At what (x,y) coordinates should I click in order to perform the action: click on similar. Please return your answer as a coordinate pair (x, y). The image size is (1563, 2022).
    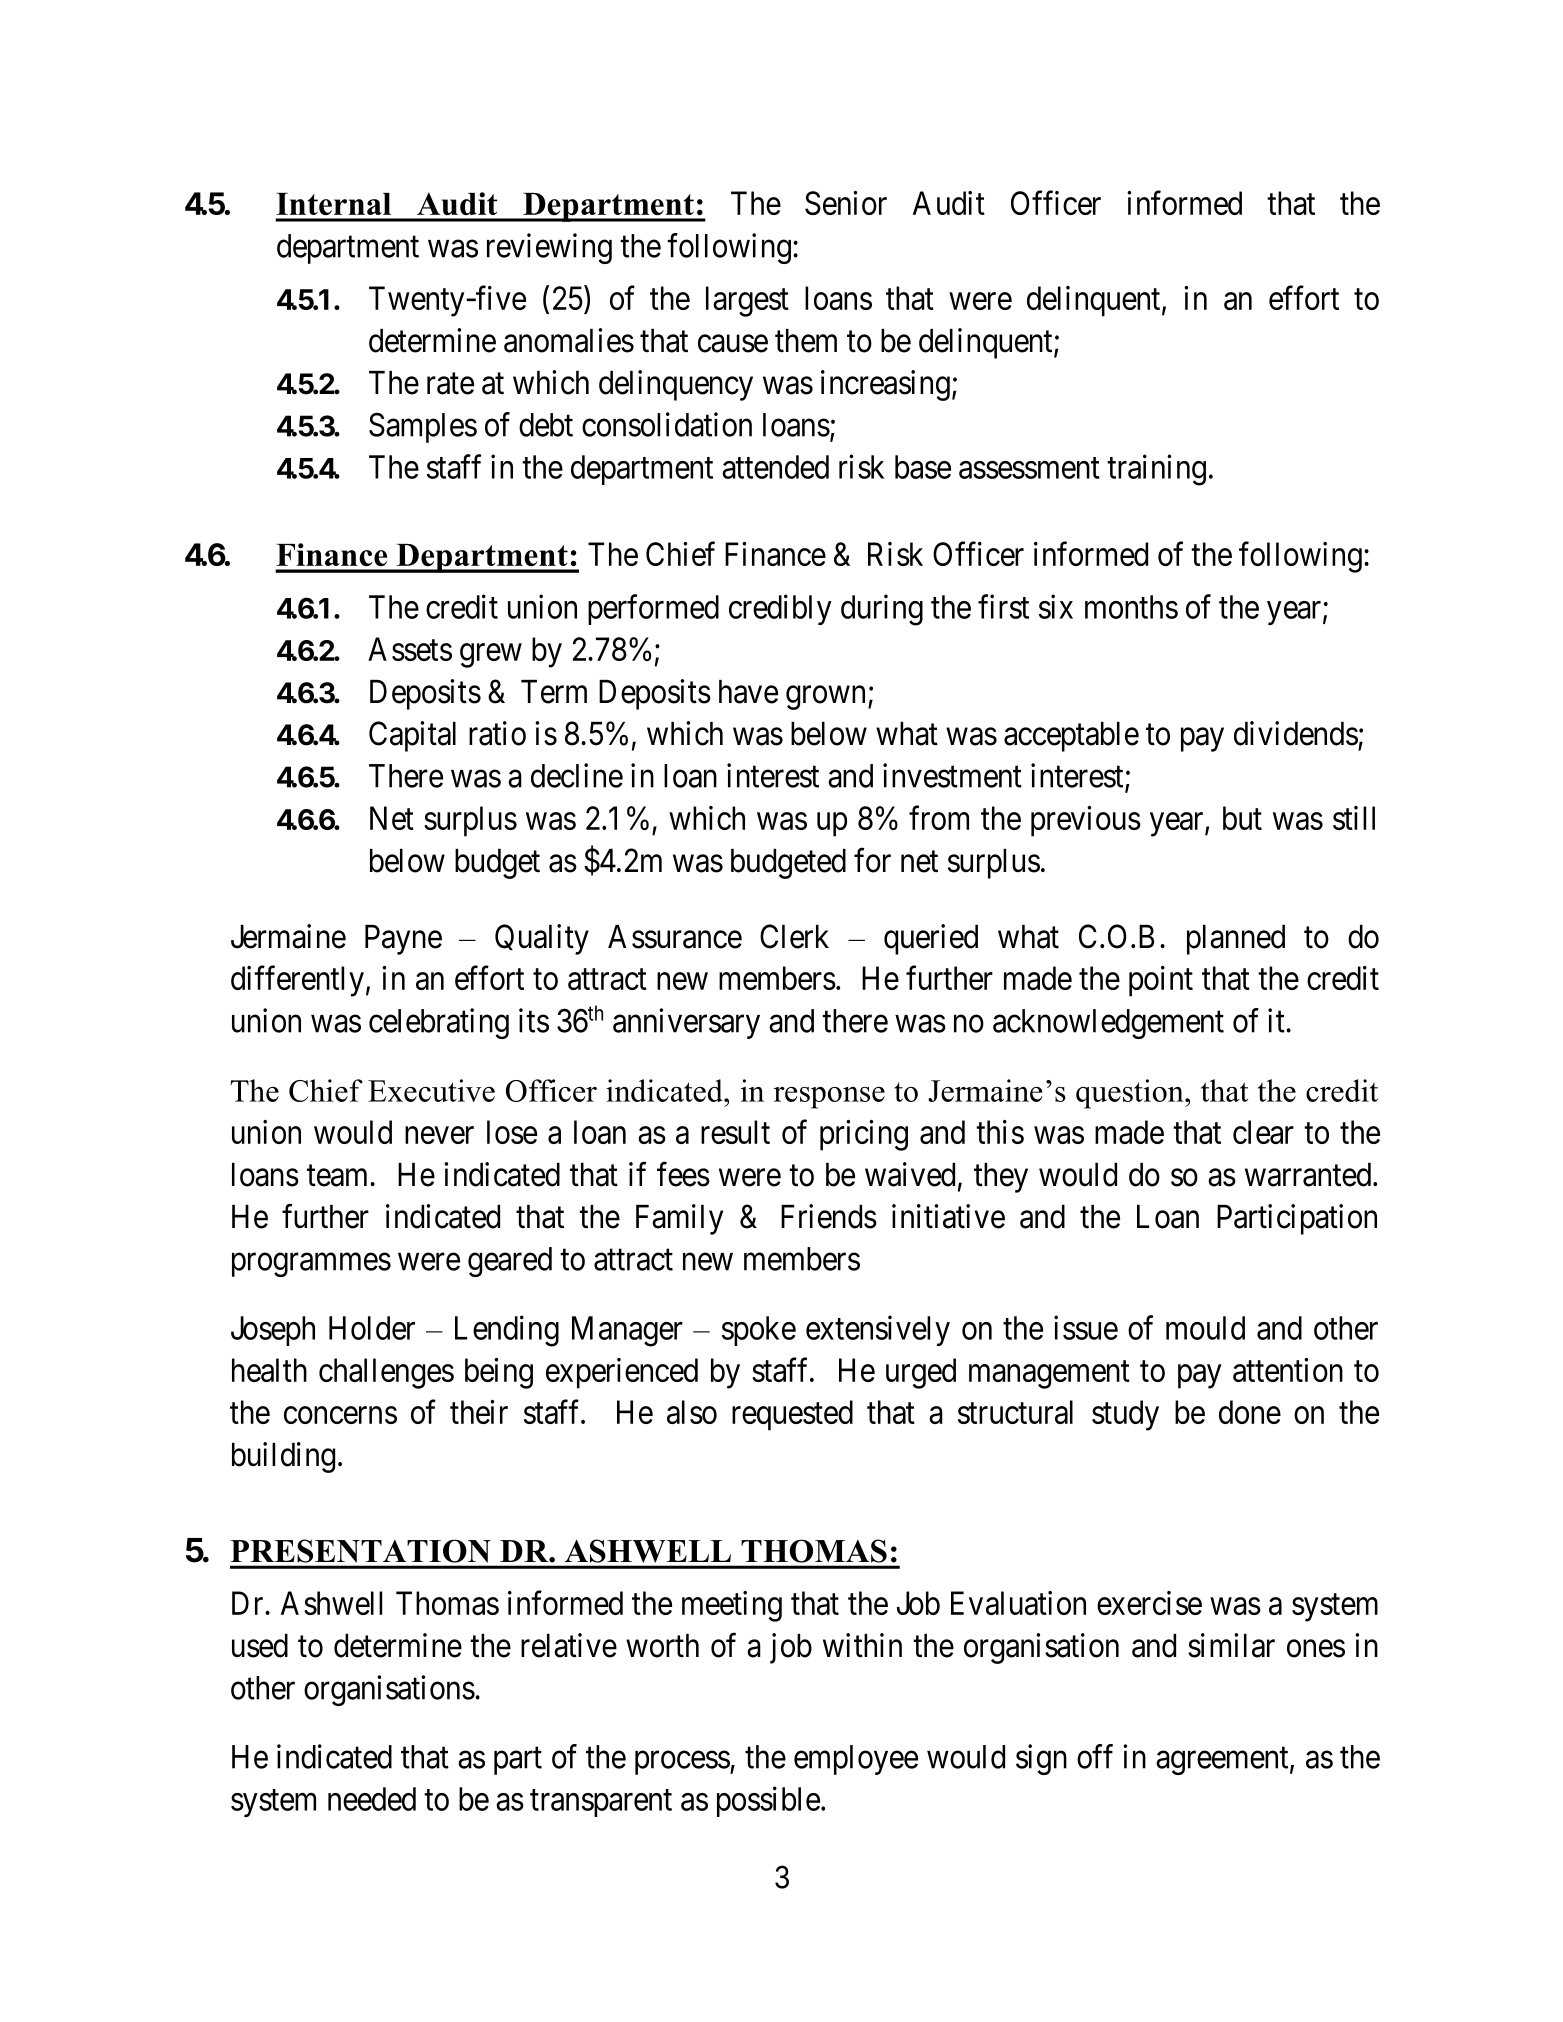
    Looking at the image, I should click on (1231, 1645).
